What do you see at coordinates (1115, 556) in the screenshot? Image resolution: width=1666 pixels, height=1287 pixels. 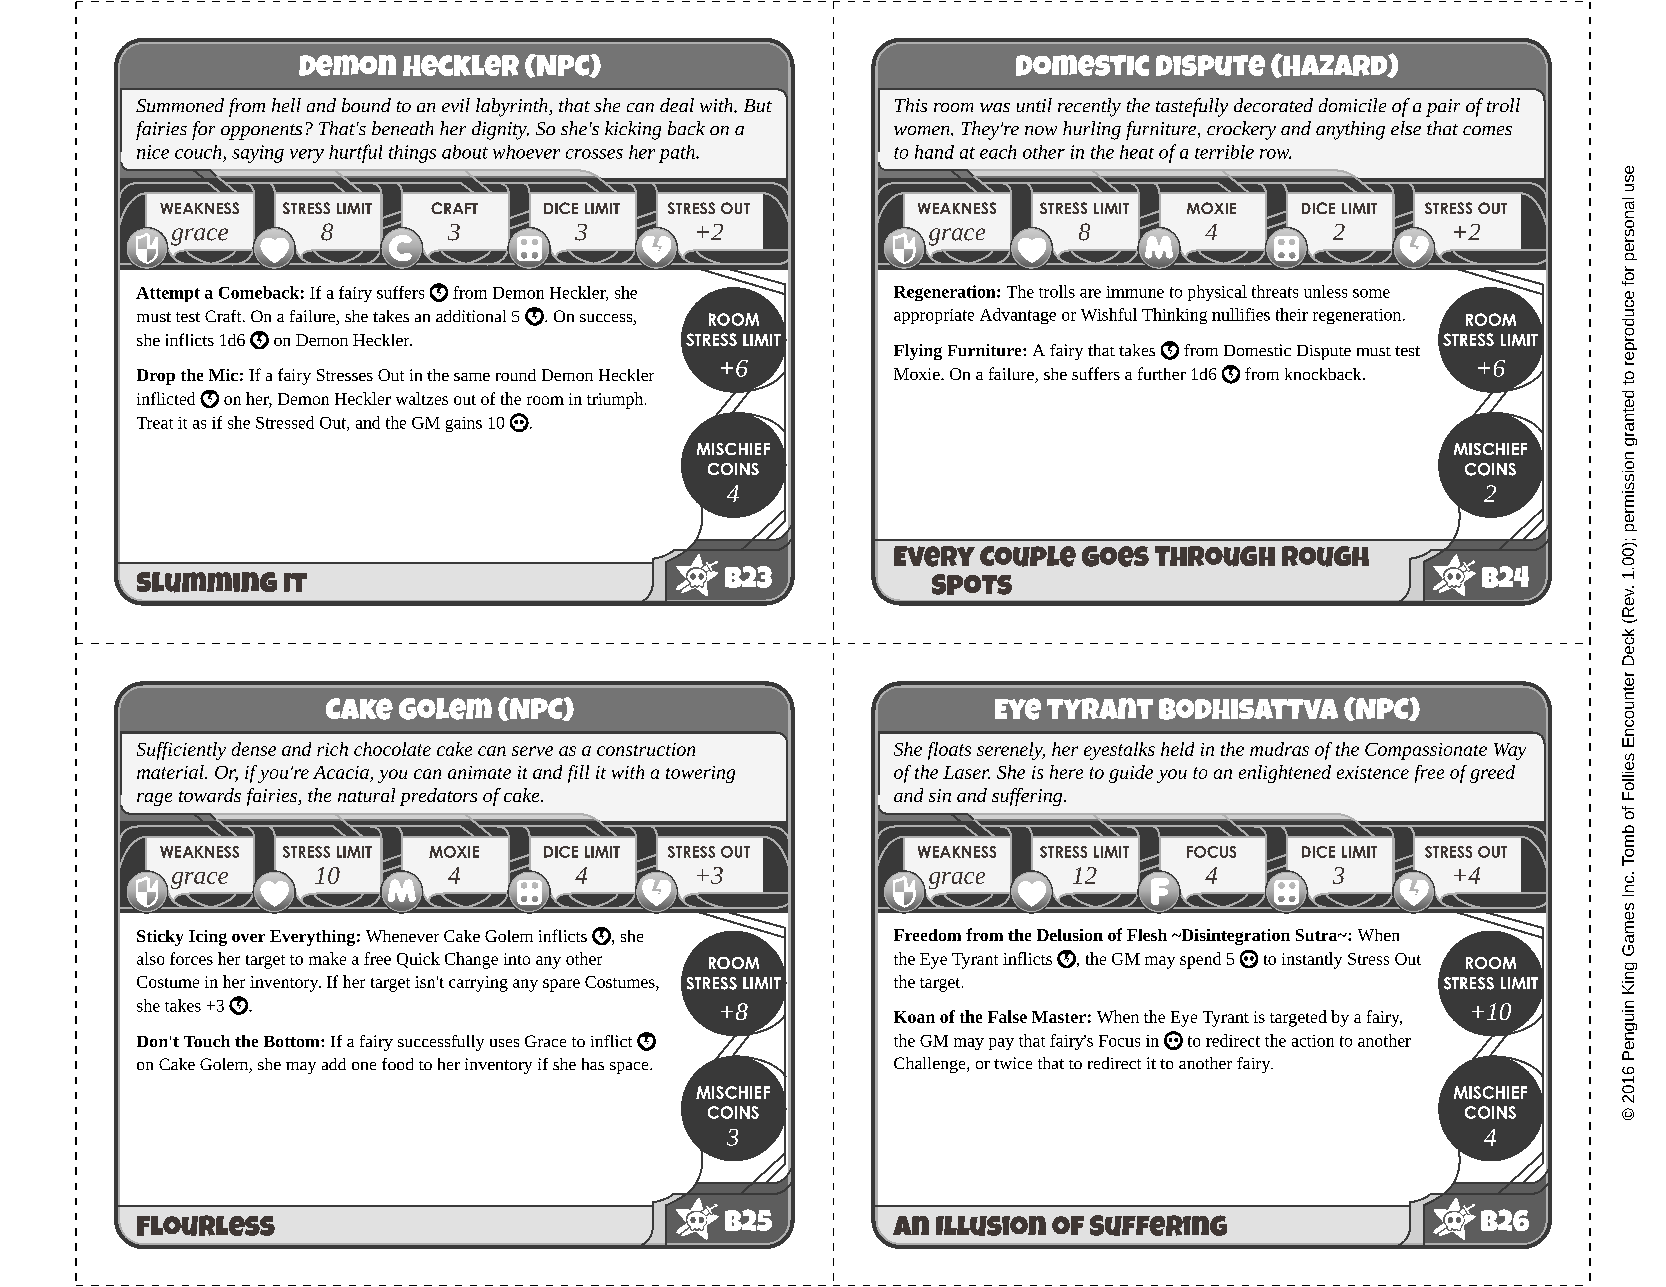 I see `Goes` at bounding box center [1115, 556].
